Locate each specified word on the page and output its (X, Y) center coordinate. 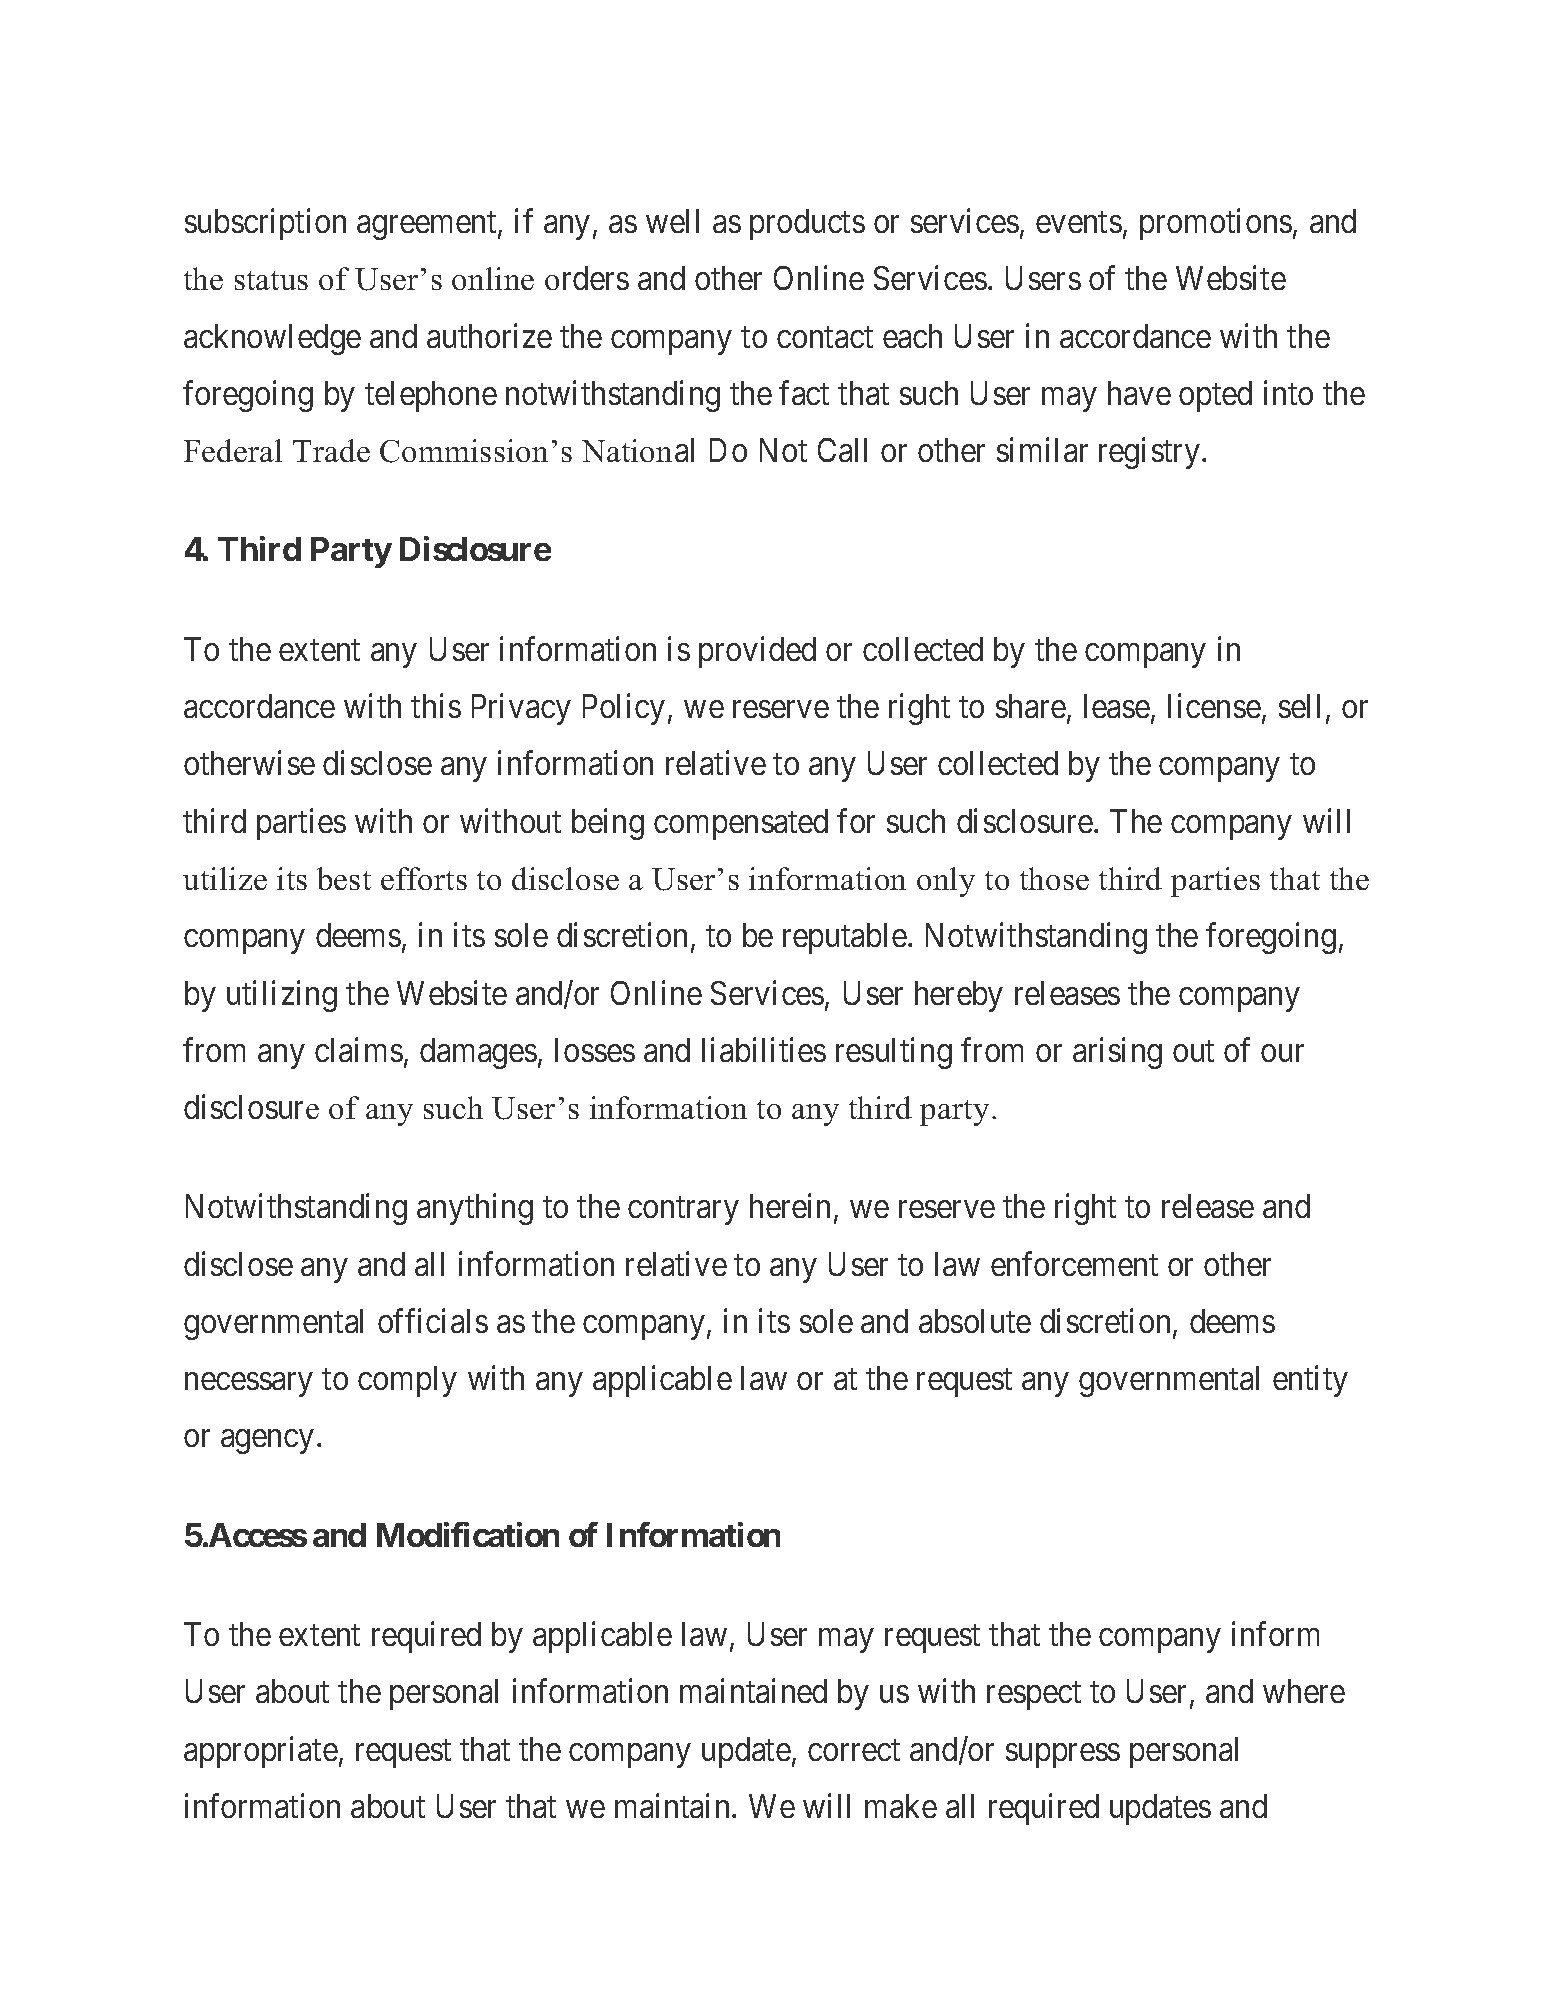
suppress (1063, 1756)
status (271, 280)
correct (854, 1750)
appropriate (261, 1752)
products (807, 224)
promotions (1216, 224)
